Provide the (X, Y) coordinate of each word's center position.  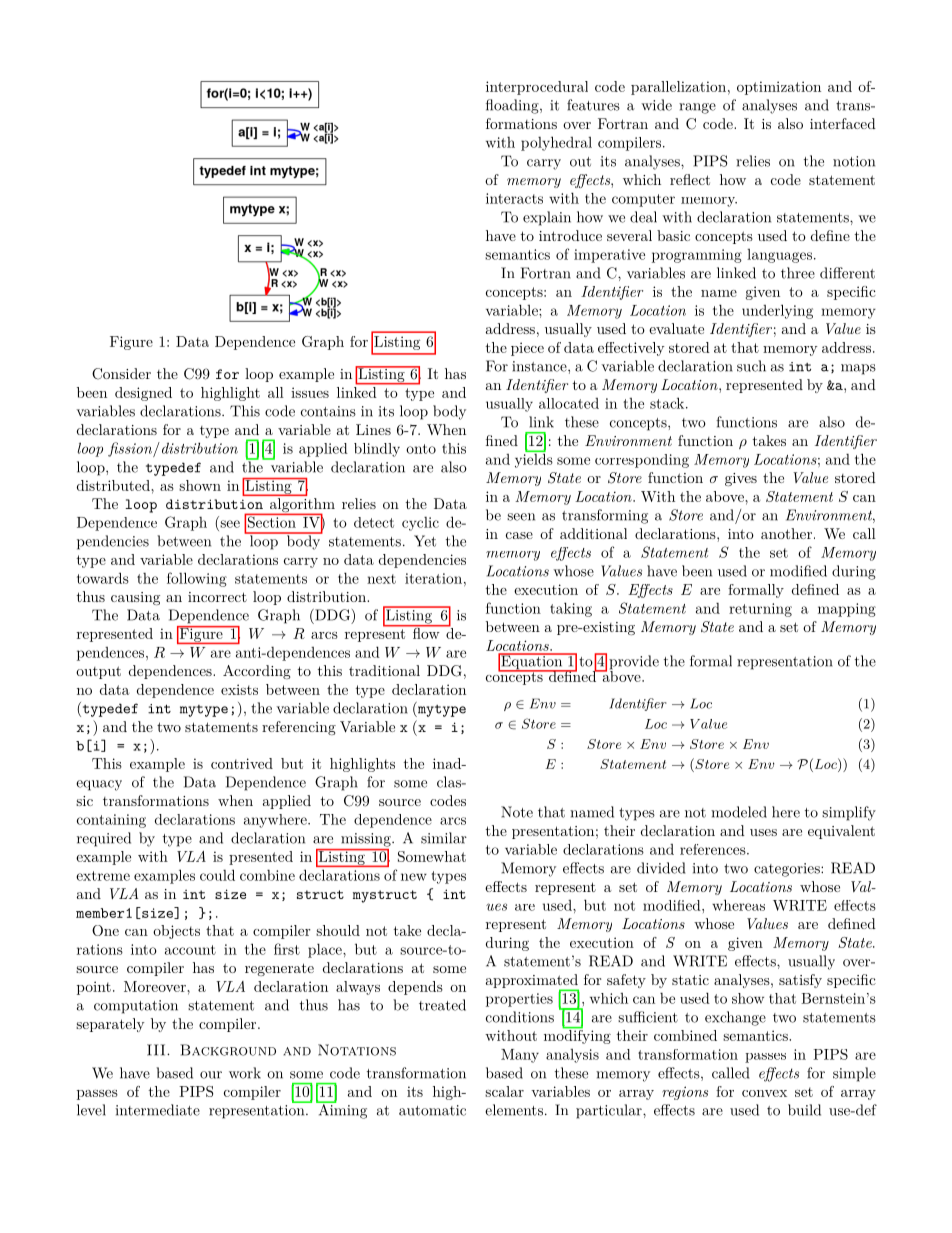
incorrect (217, 597)
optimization (779, 88)
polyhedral (556, 143)
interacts (514, 198)
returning (760, 610)
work (245, 1073)
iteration (433, 578)
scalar (504, 1091)
